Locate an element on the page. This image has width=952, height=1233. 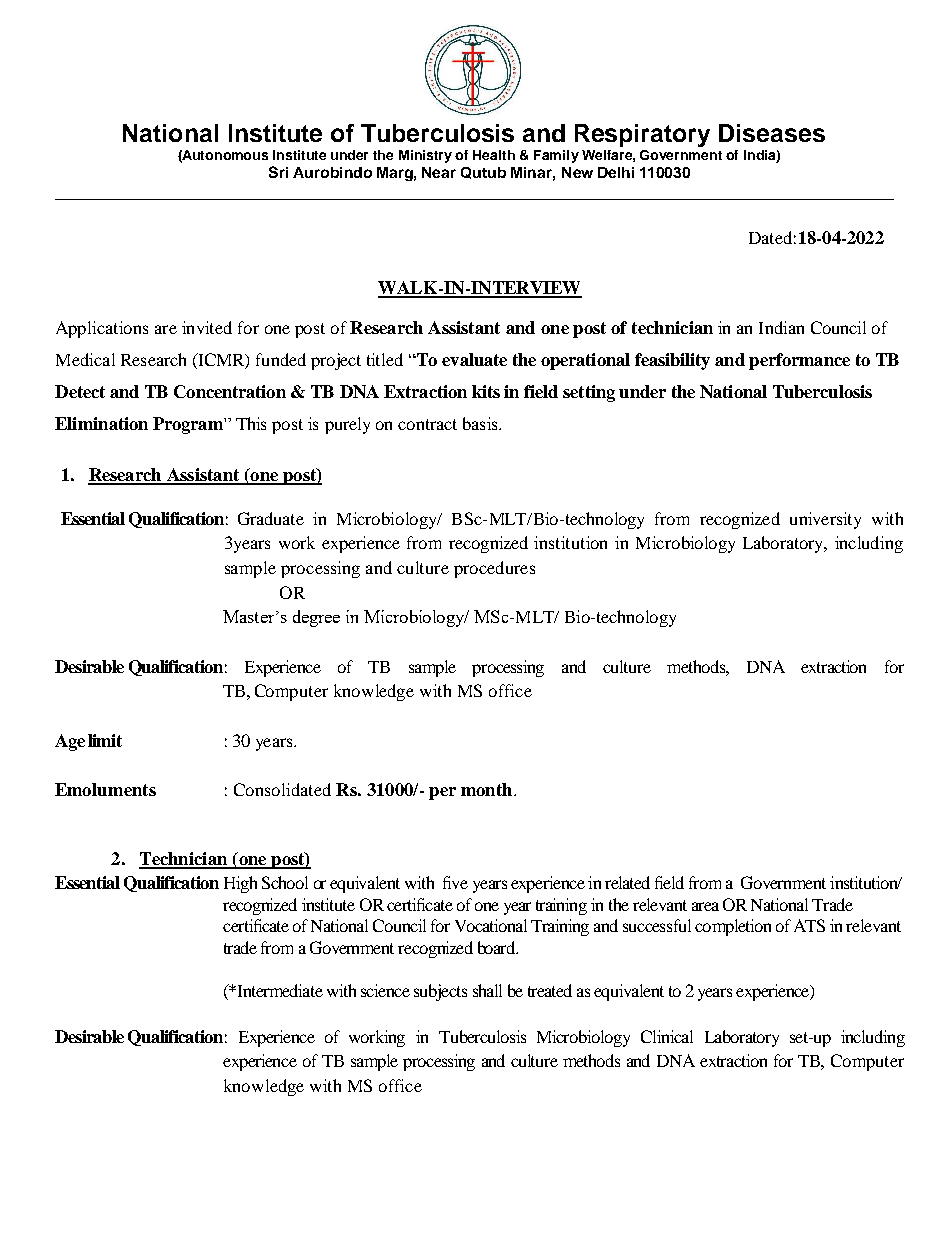
Diseases is located at coordinates (772, 133).
